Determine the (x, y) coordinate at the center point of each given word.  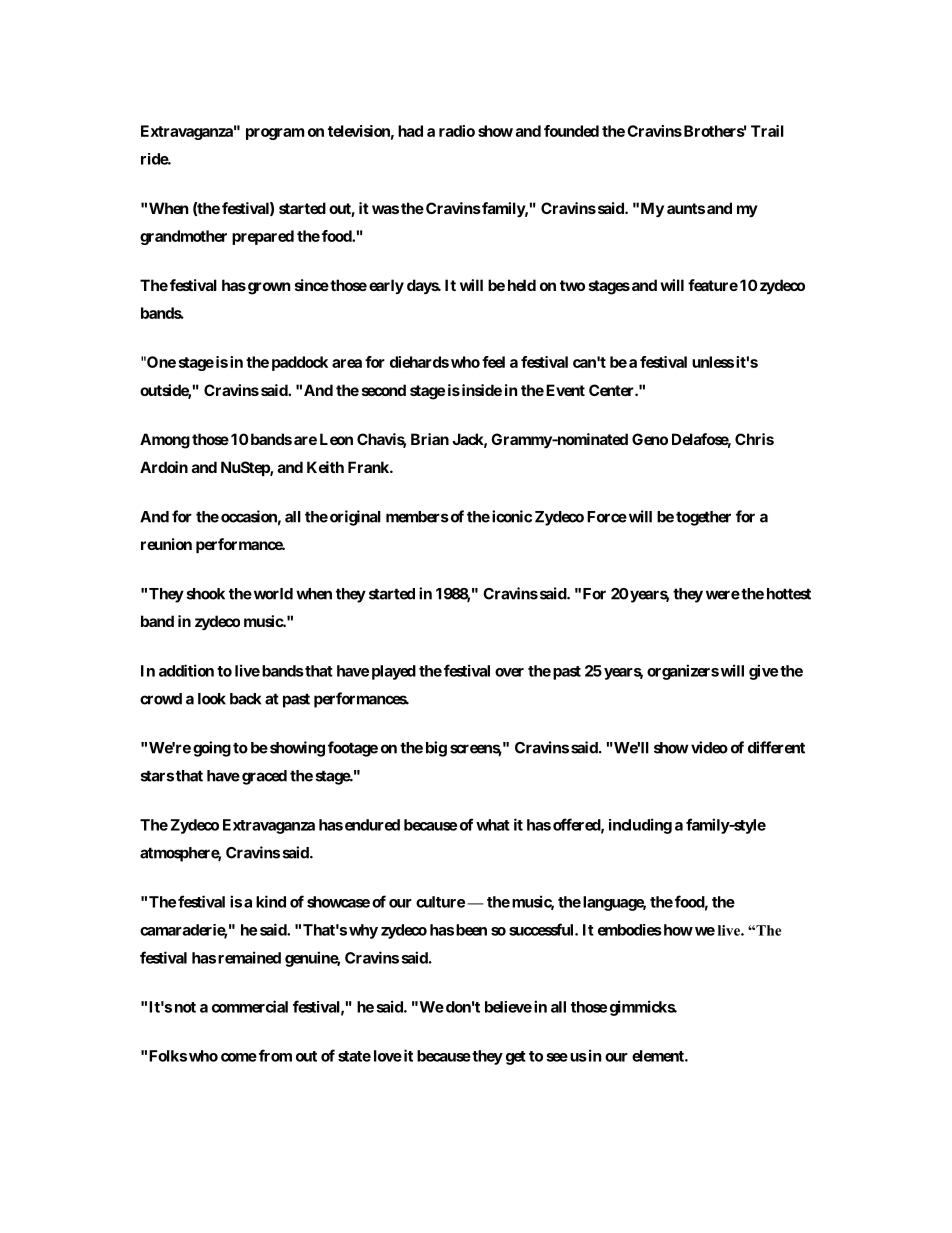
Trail (767, 131)
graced (264, 777)
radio (457, 131)
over (509, 672)
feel (493, 362)
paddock (300, 363)
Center (612, 390)
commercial (250, 1006)
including (640, 826)
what (493, 825)
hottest (789, 594)
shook (206, 594)
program (275, 134)
